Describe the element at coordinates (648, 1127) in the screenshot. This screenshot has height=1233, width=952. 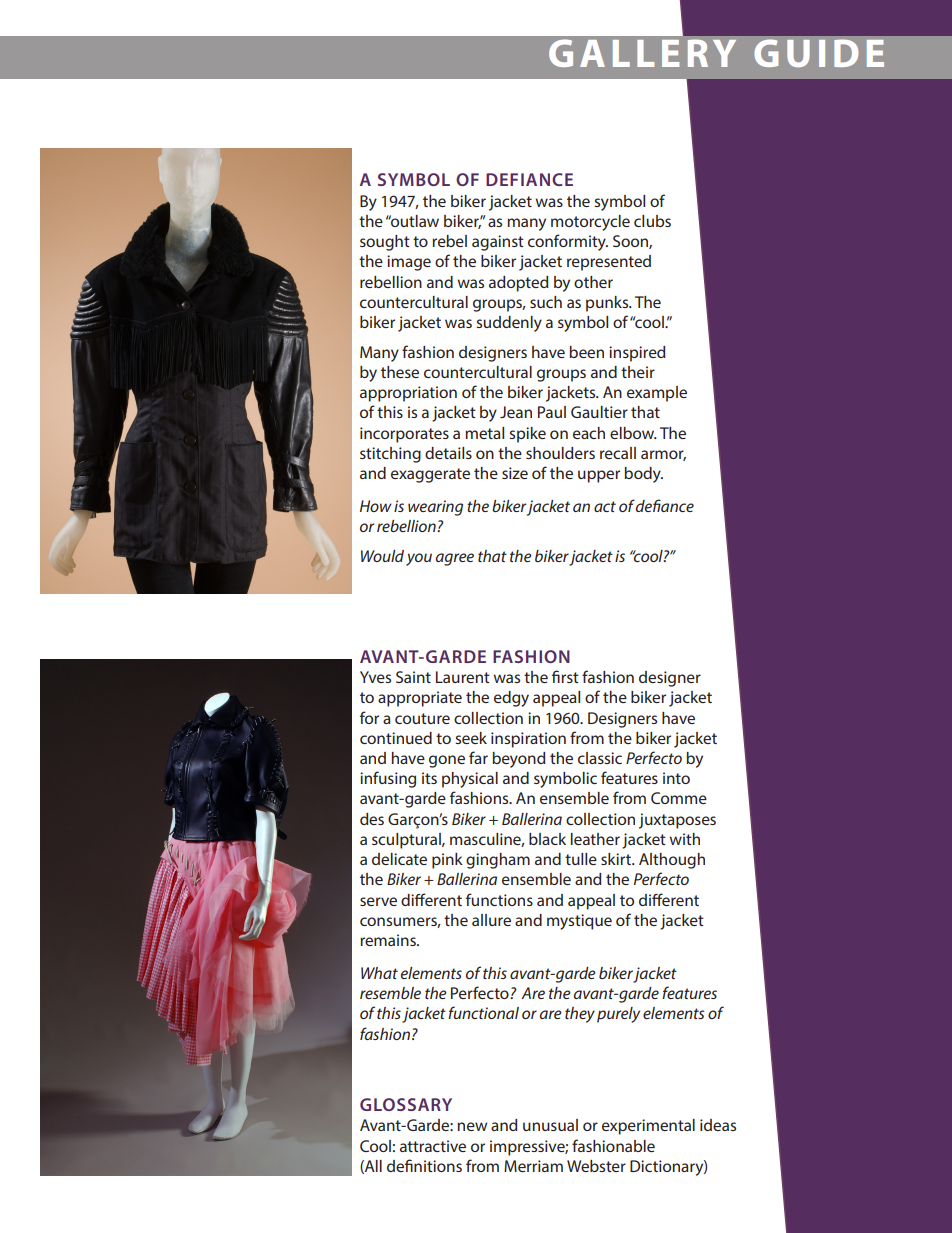
I see `experimental` at that location.
